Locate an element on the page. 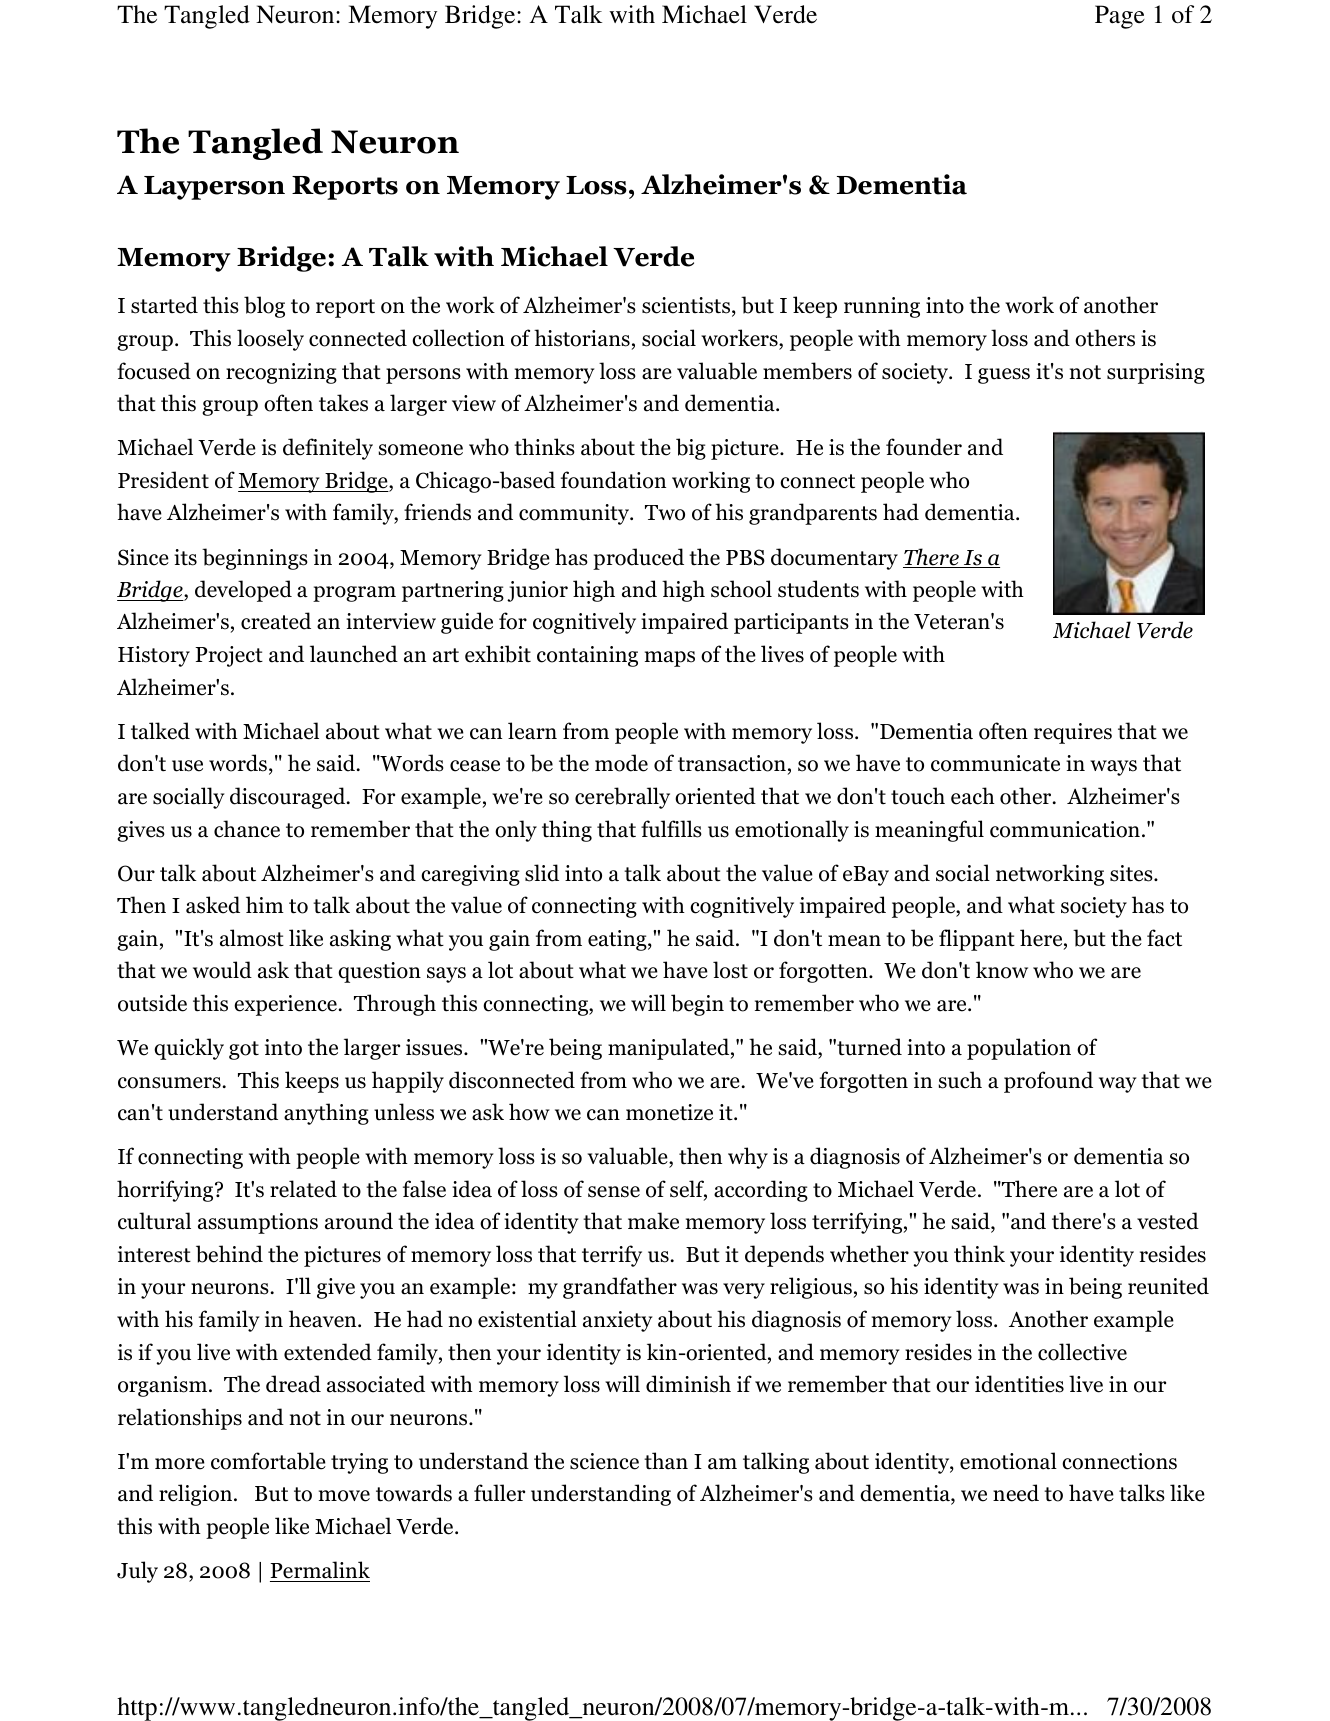 The height and width of the image is (1721, 1330). need is located at coordinates (1016, 1493).
